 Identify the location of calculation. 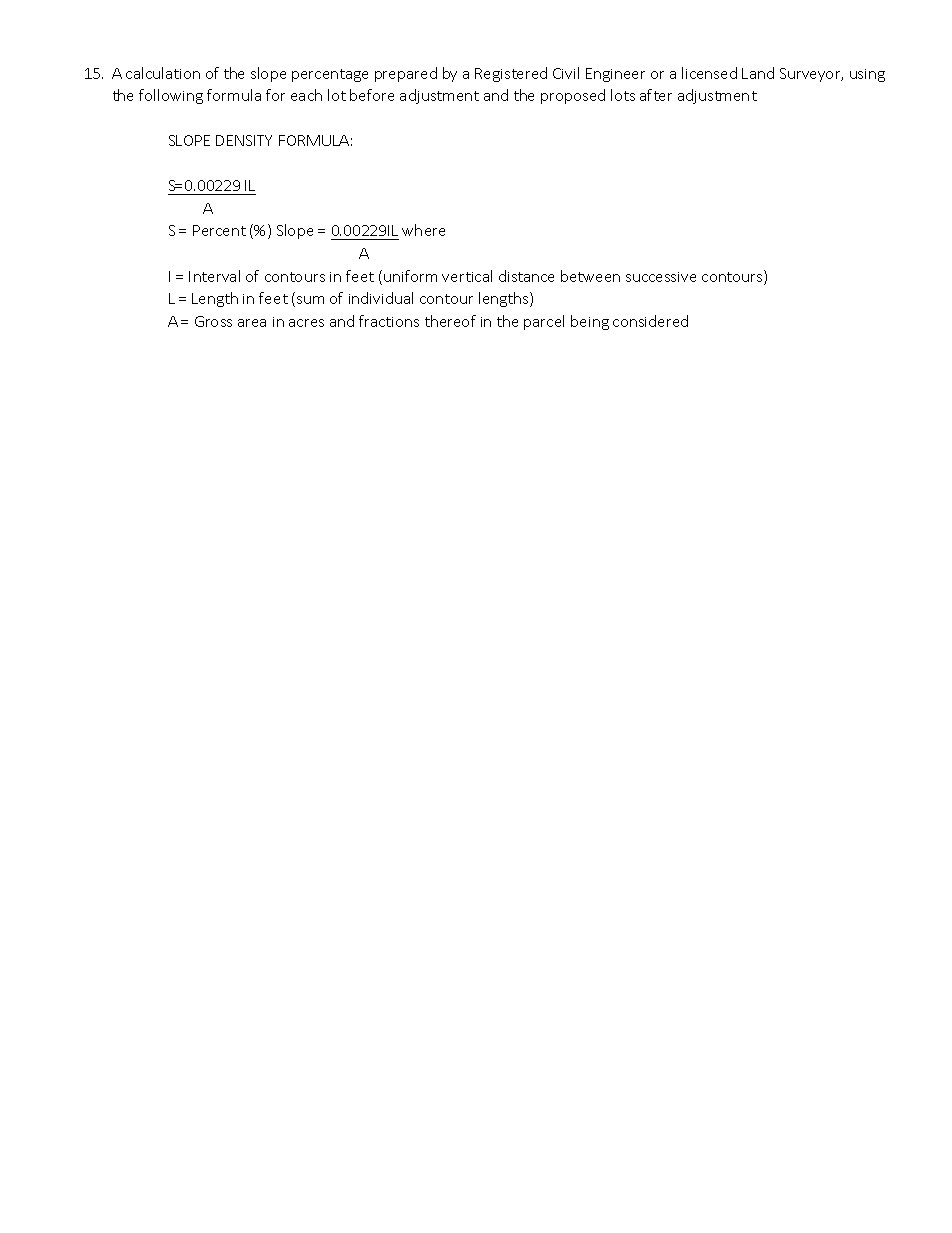
(163, 73).
